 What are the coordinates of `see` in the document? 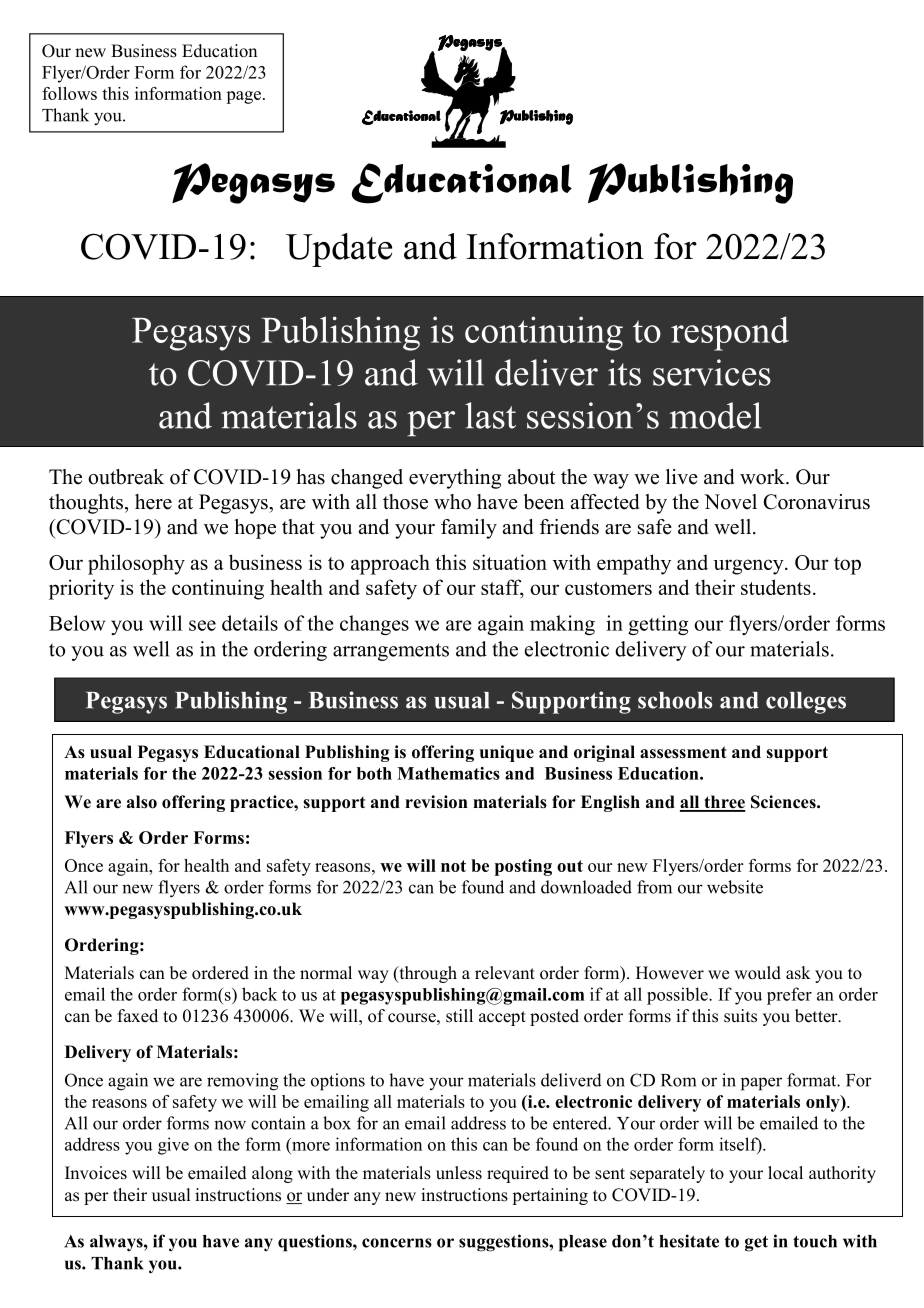 It's located at (202, 625).
